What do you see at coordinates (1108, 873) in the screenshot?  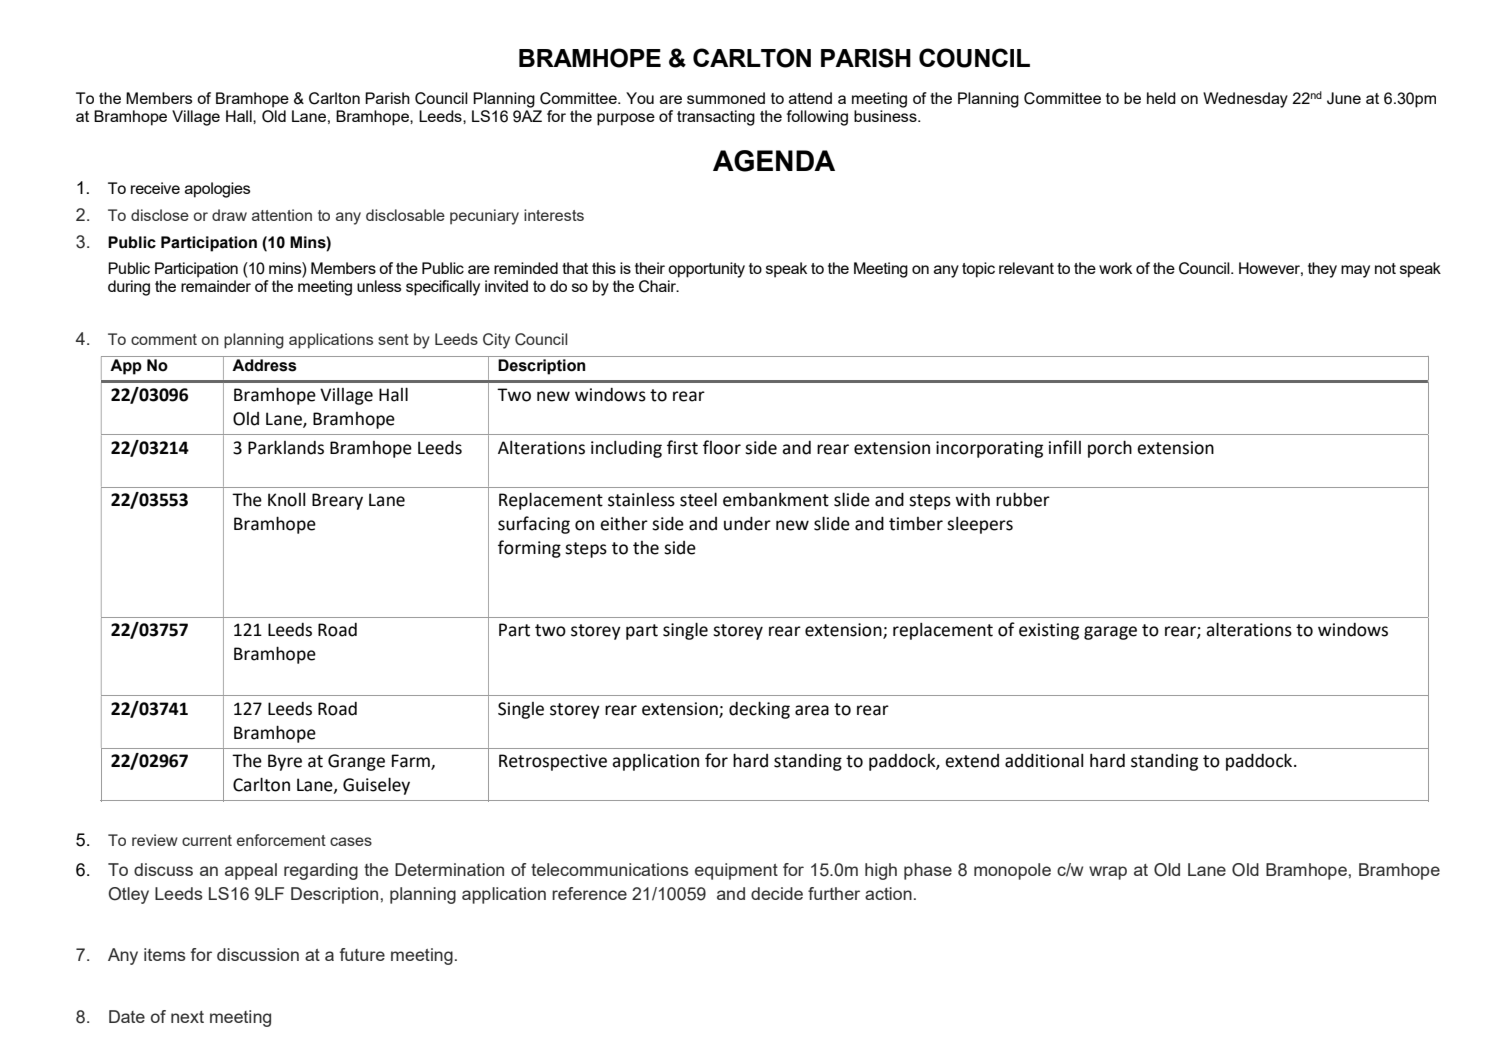 I see `wrap` at bounding box center [1108, 873].
